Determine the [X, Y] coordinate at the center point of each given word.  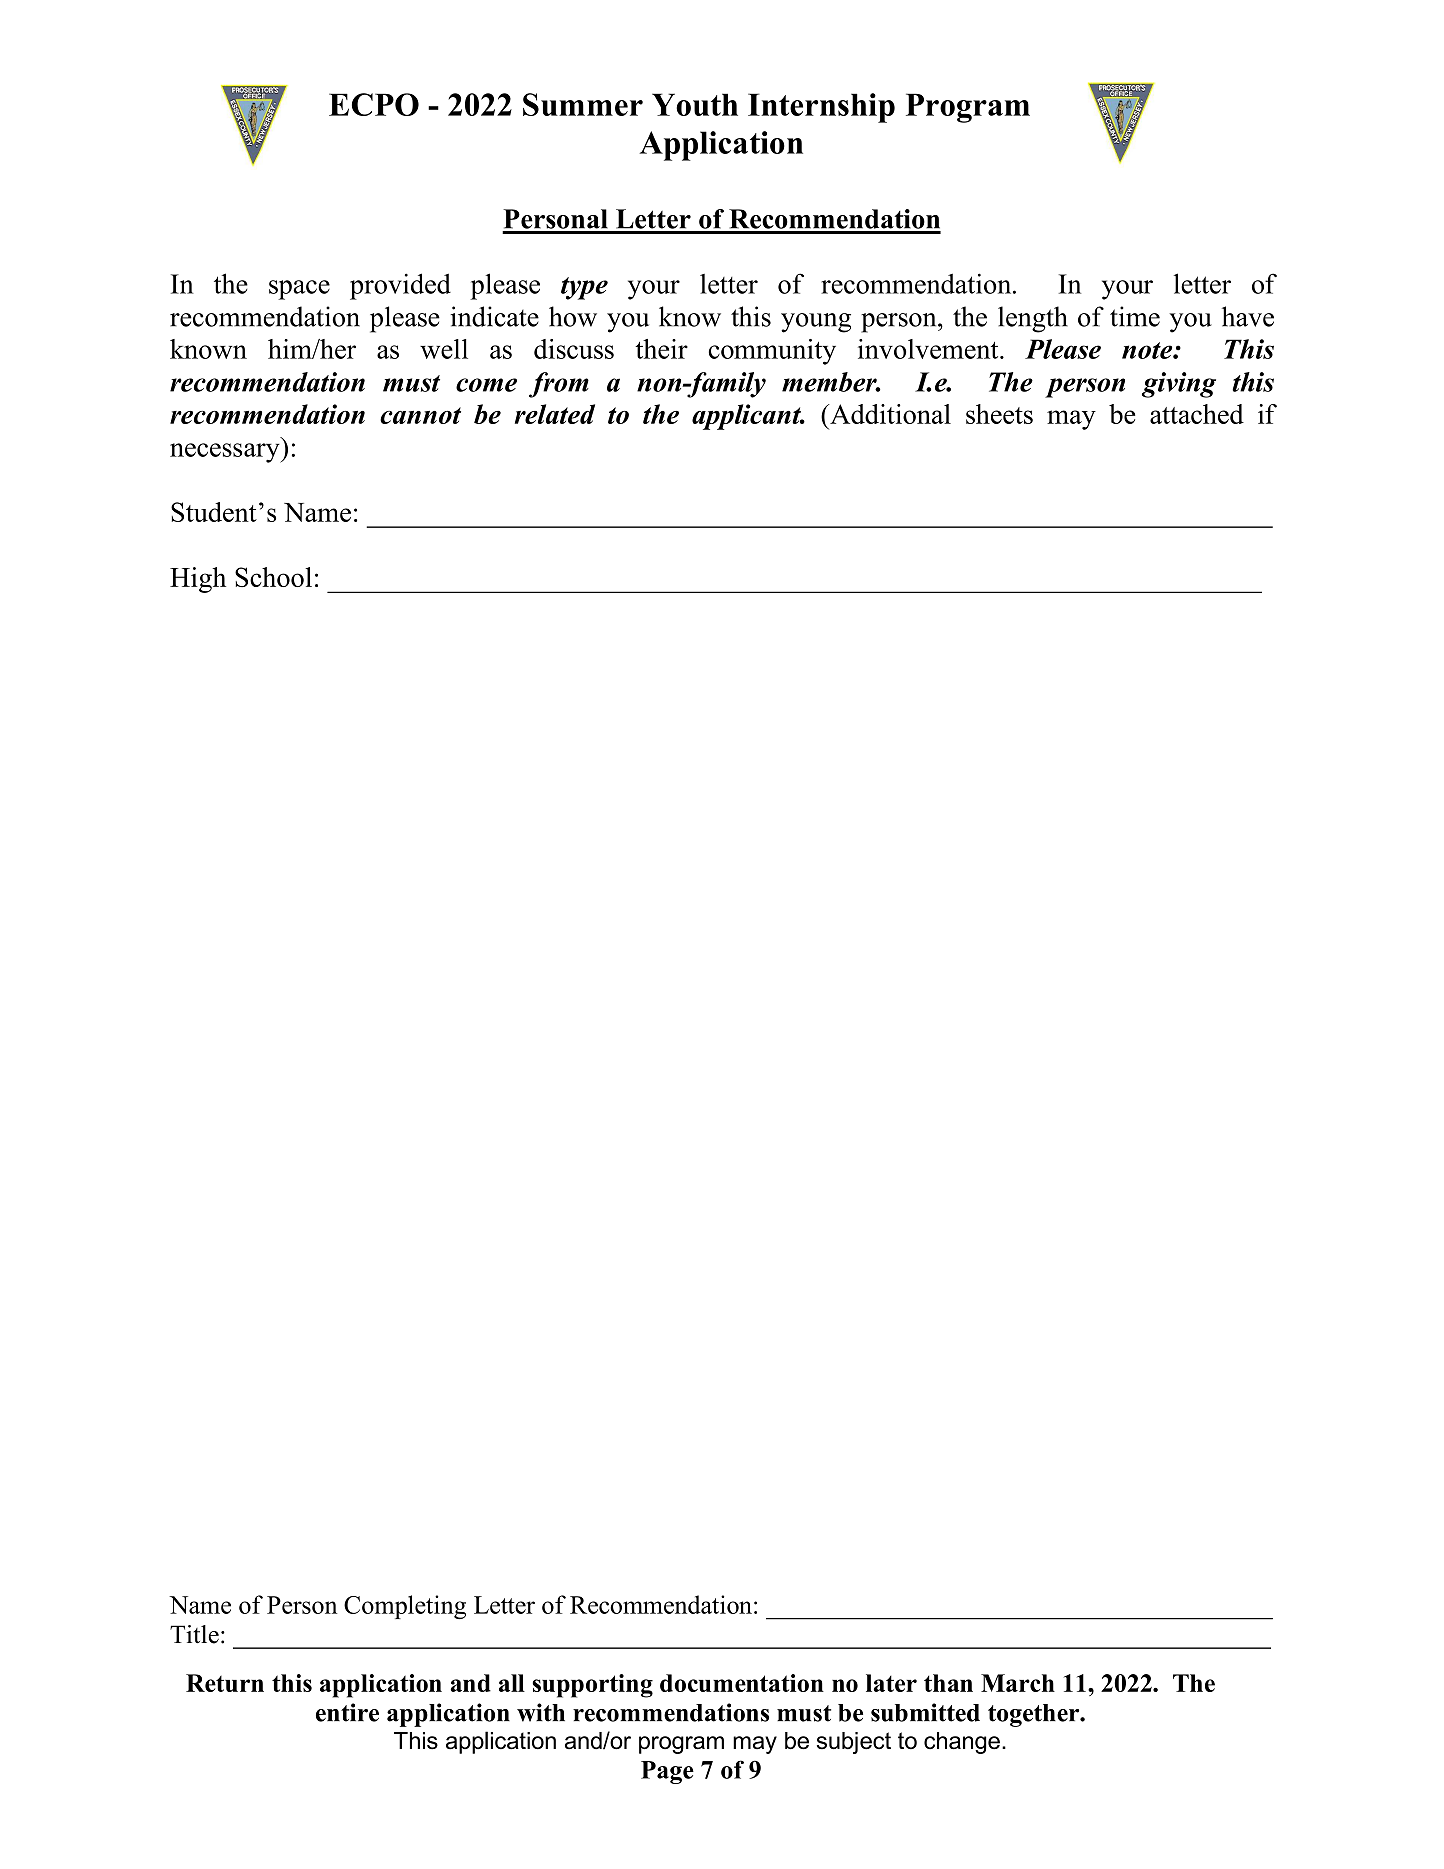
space [299, 290]
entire [347, 1712]
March [1018, 1683]
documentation [742, 1683]
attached [1197, 414]
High [198, 580]
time [1135, 316]
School [273, 577]
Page [667, 1772]
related [555, 414]
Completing [405, 1607]
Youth [695, 104]
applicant [748, 417]
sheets [999, 414]
